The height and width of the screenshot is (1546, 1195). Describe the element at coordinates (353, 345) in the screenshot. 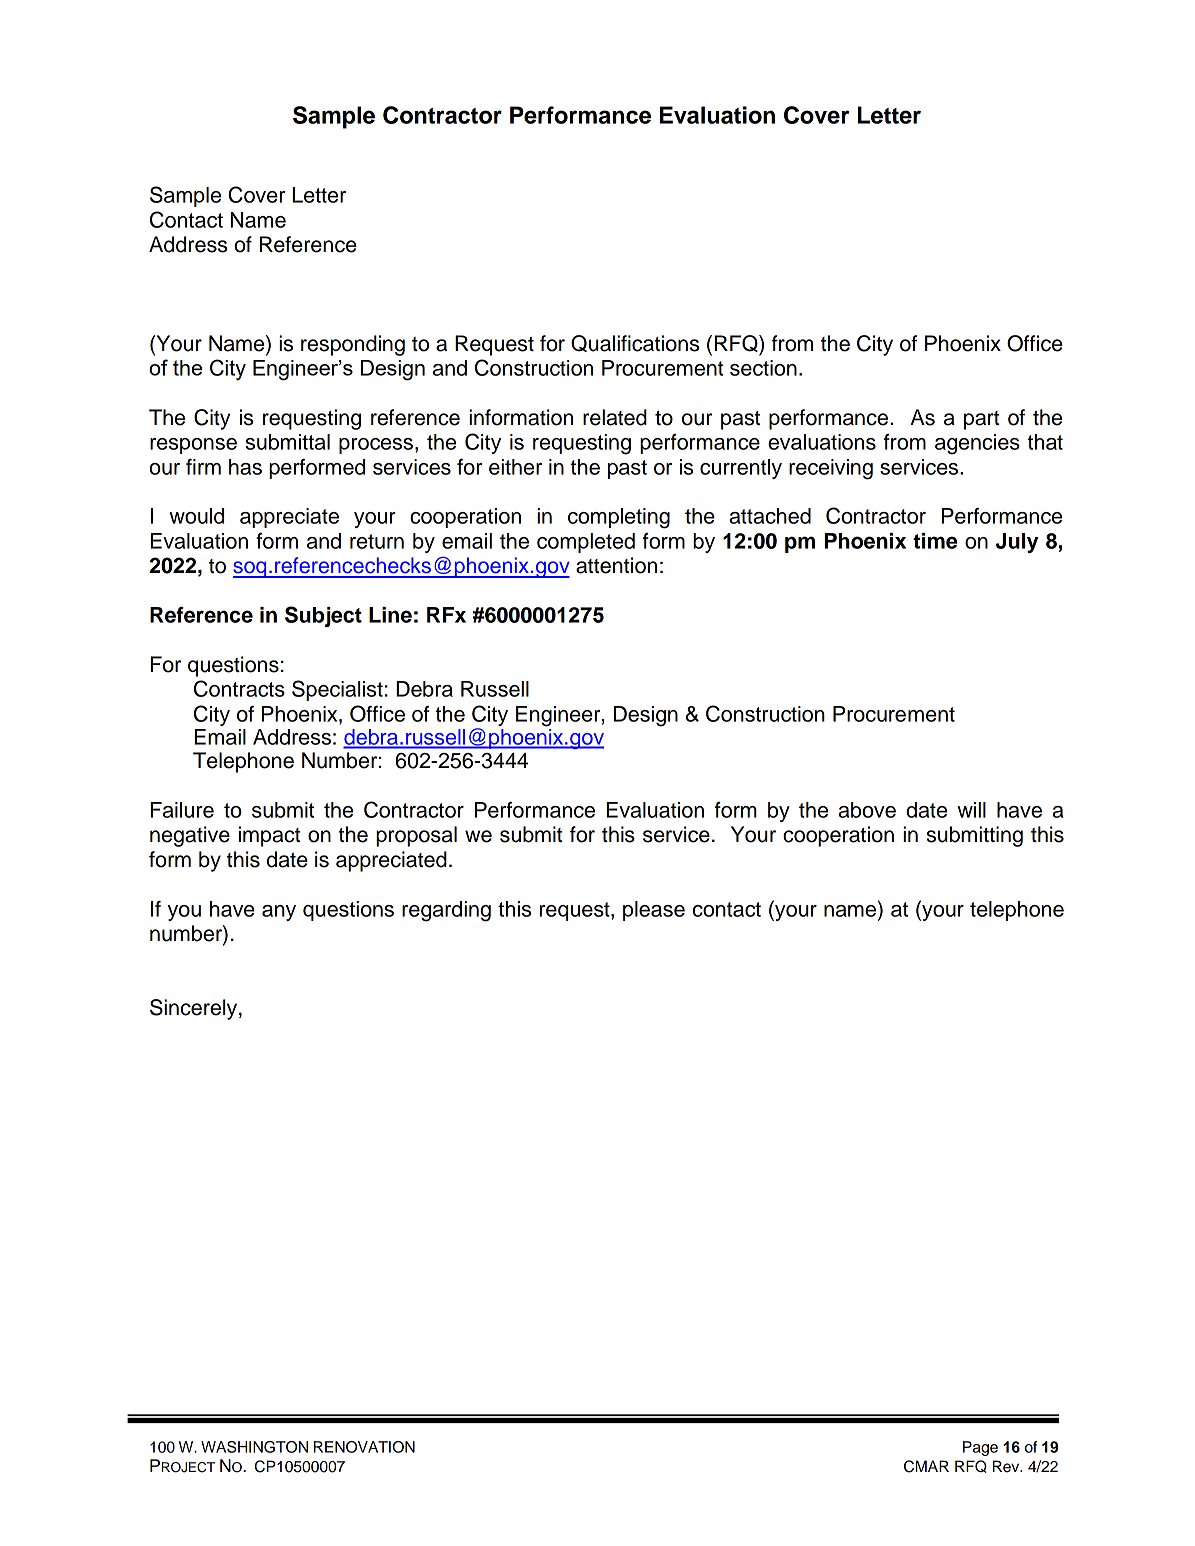

I see `responding` at that location.
